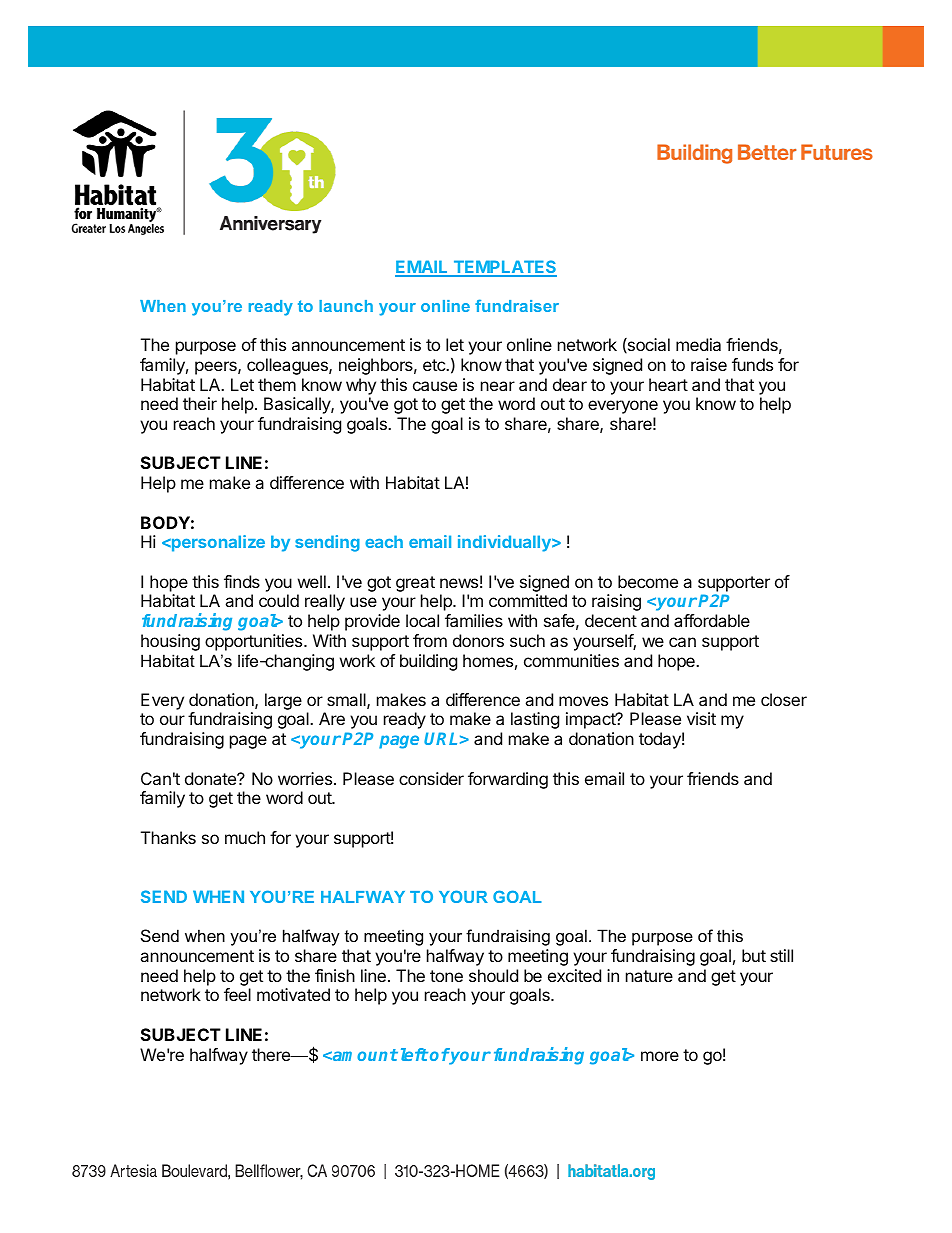  Describe the element at coordinates (414, 1054) in the page. I see `left` at that location.
